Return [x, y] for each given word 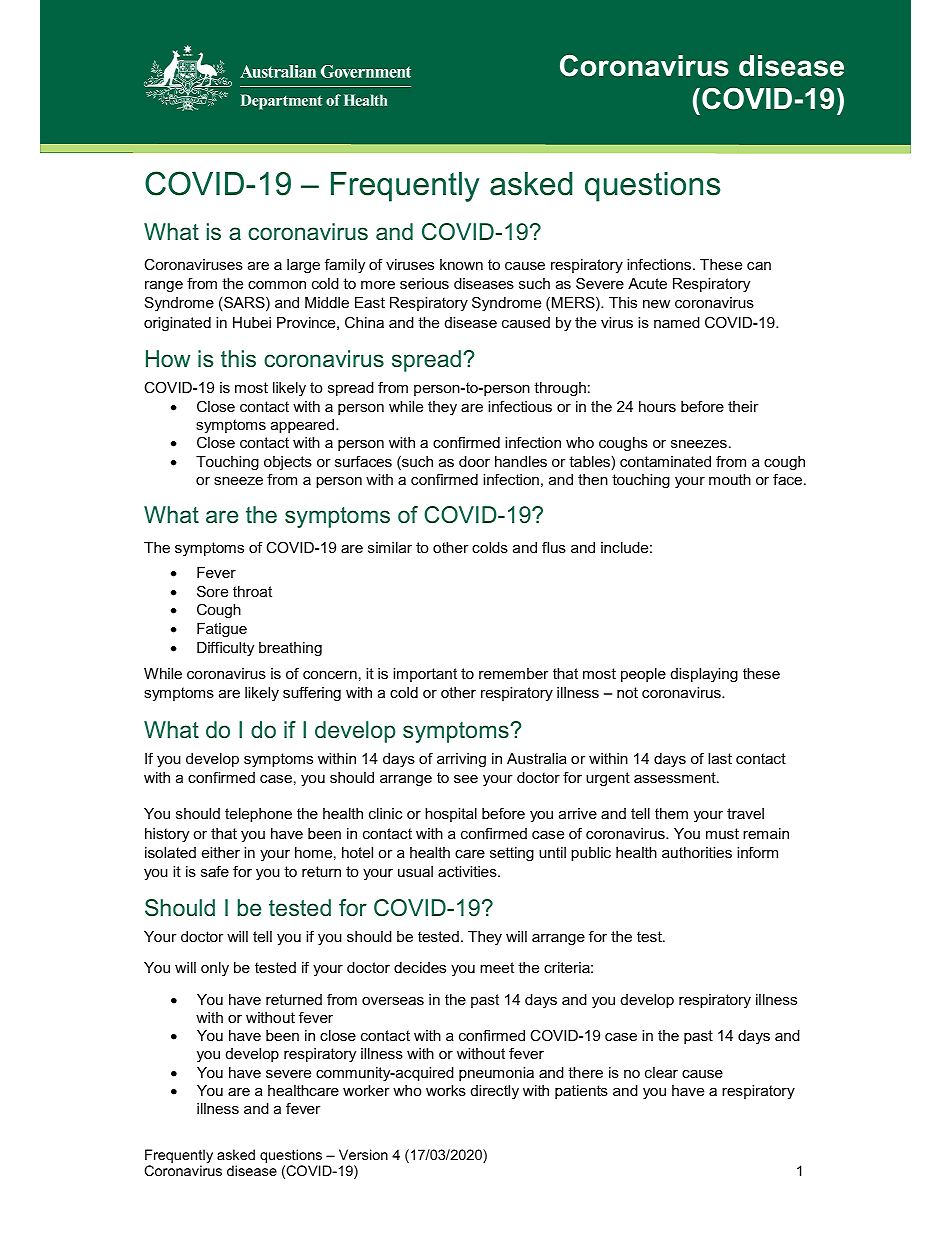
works [446, 1090]
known [461, 264]
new [656, 304]
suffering [312, 694]
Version [363, 1154]
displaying [704, 675]
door [474, 461]
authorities [697, 852]
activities [468, 871]
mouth [730, 479]
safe [215, 871]
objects [288, 463]
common [277, 285]
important [425, 675]
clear [661, 1072]
